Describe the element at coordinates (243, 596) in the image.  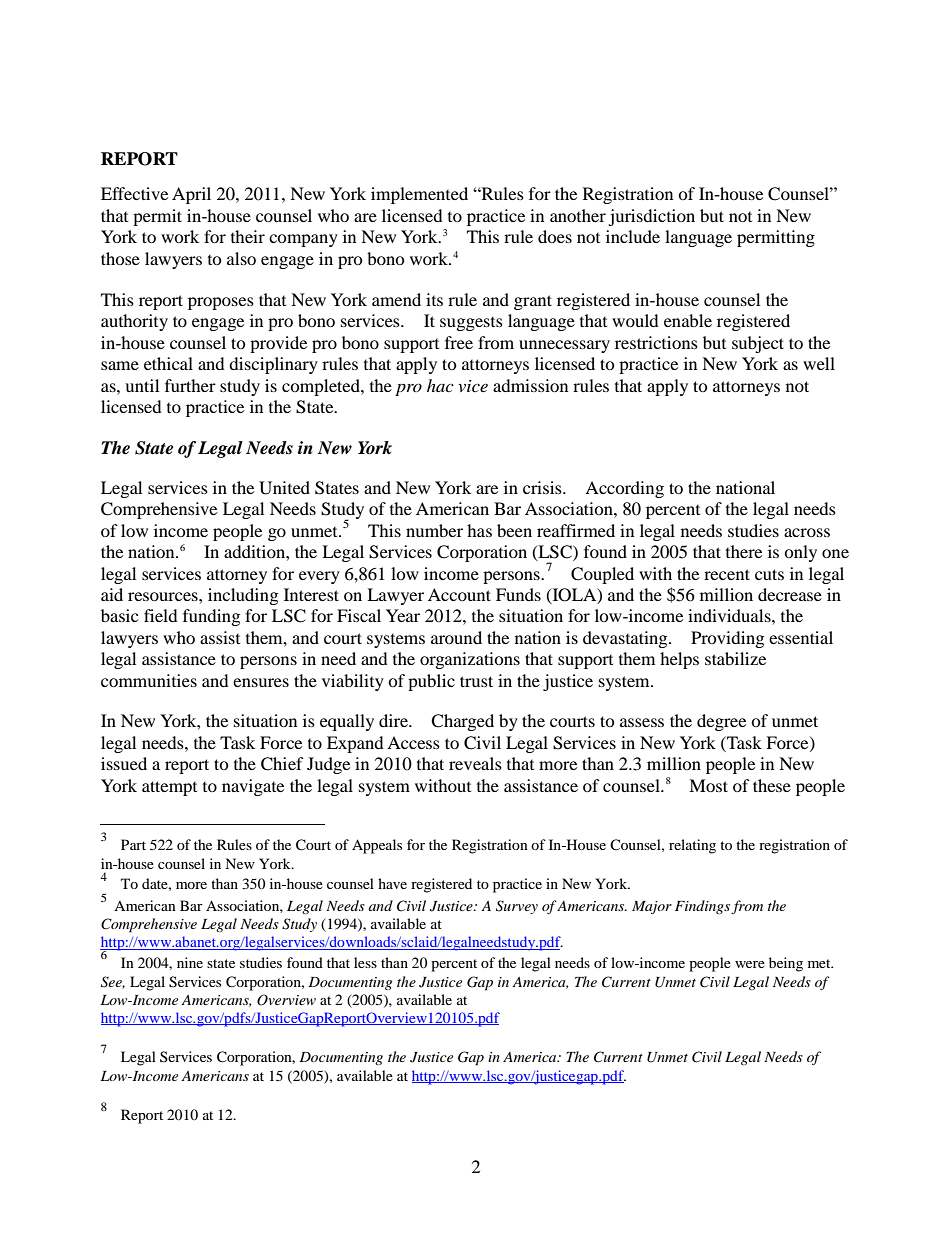
I see `including` at that location.
